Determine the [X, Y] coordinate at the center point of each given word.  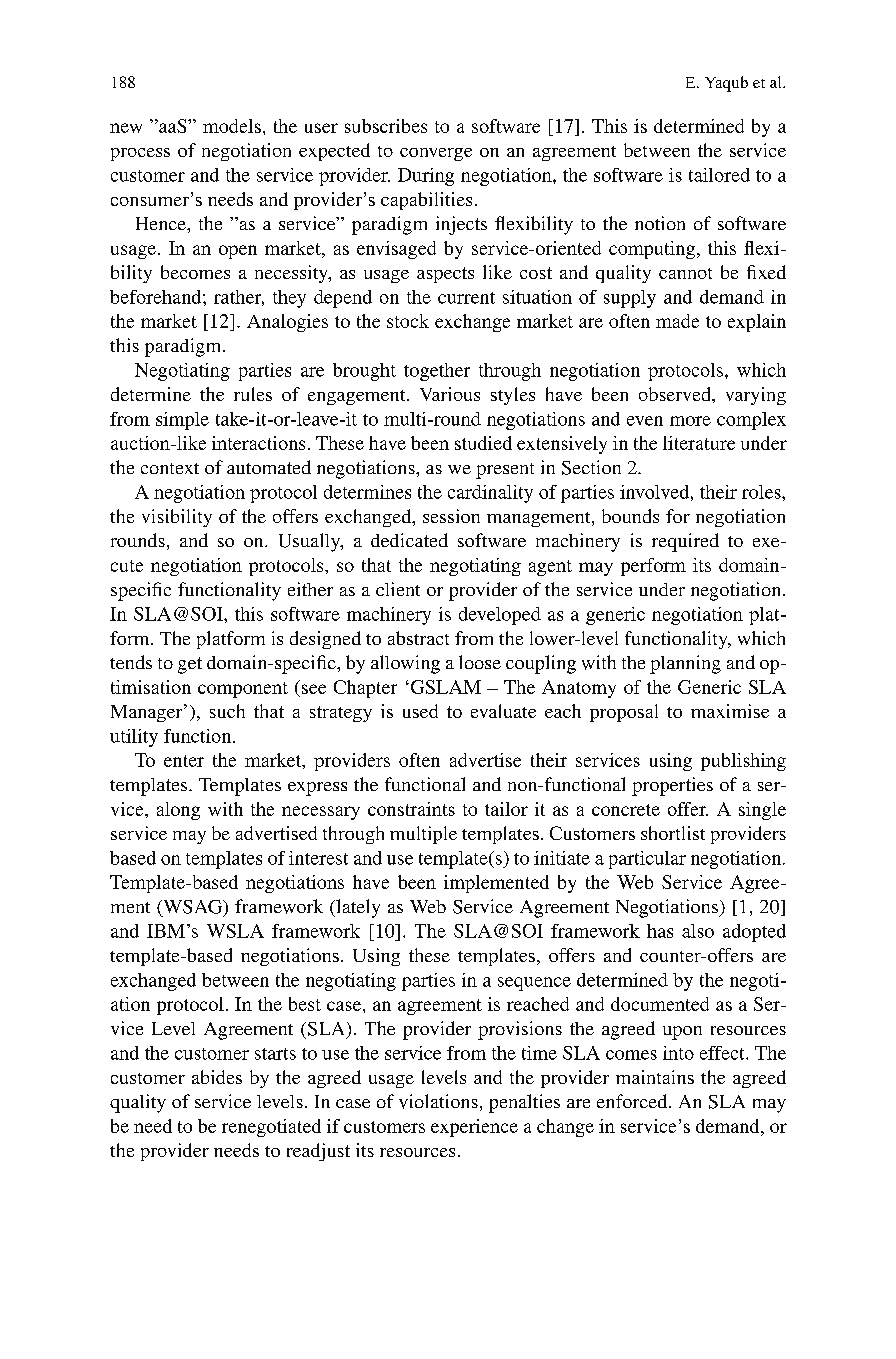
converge [436, 154]
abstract [418, 638]
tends [131, 662]
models [232, 126]
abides [217, 1077]
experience [474, 1128]
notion [660, 223]
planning [685, 664]
